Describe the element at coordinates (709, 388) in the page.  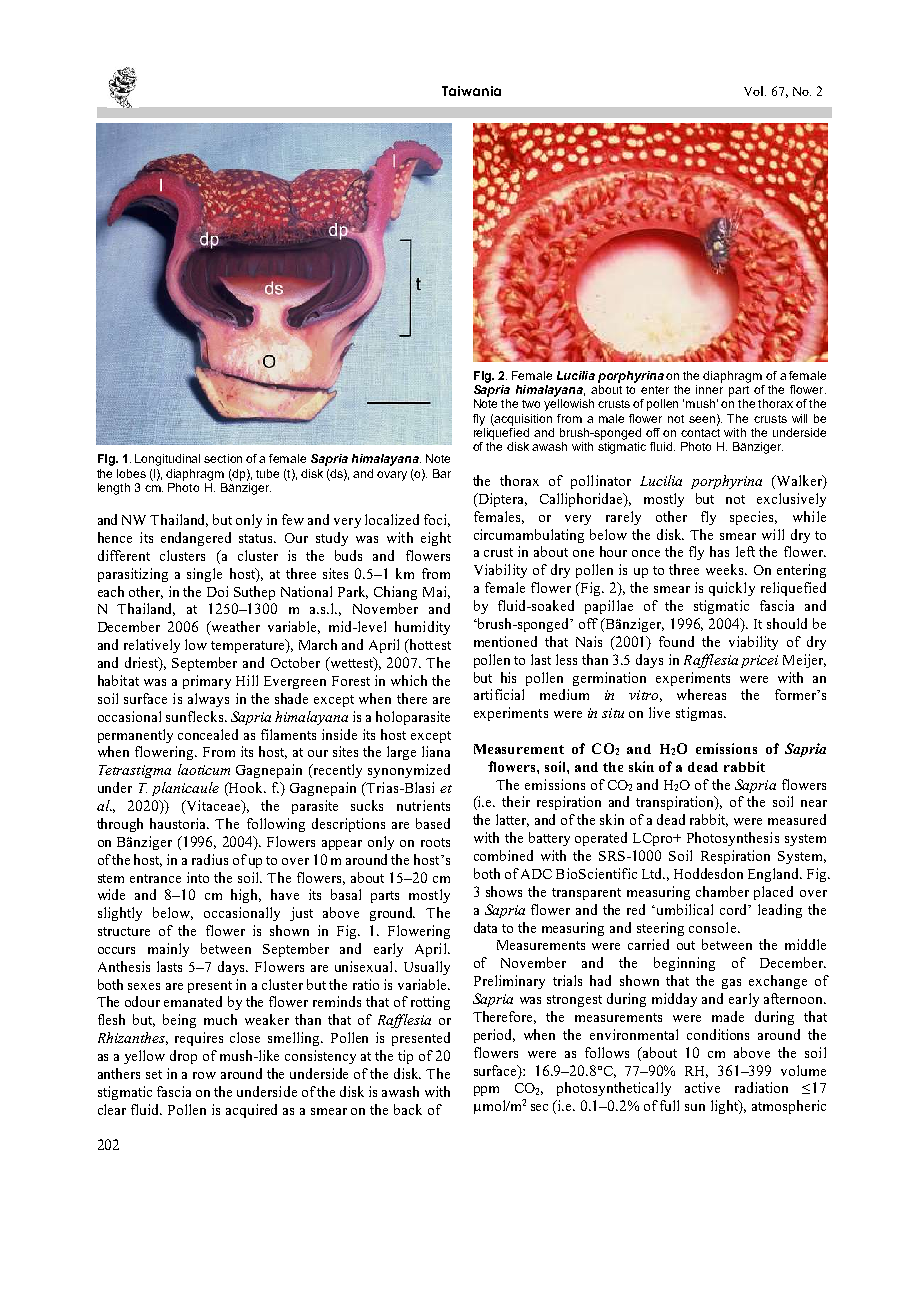
I see `inner` at that location.
